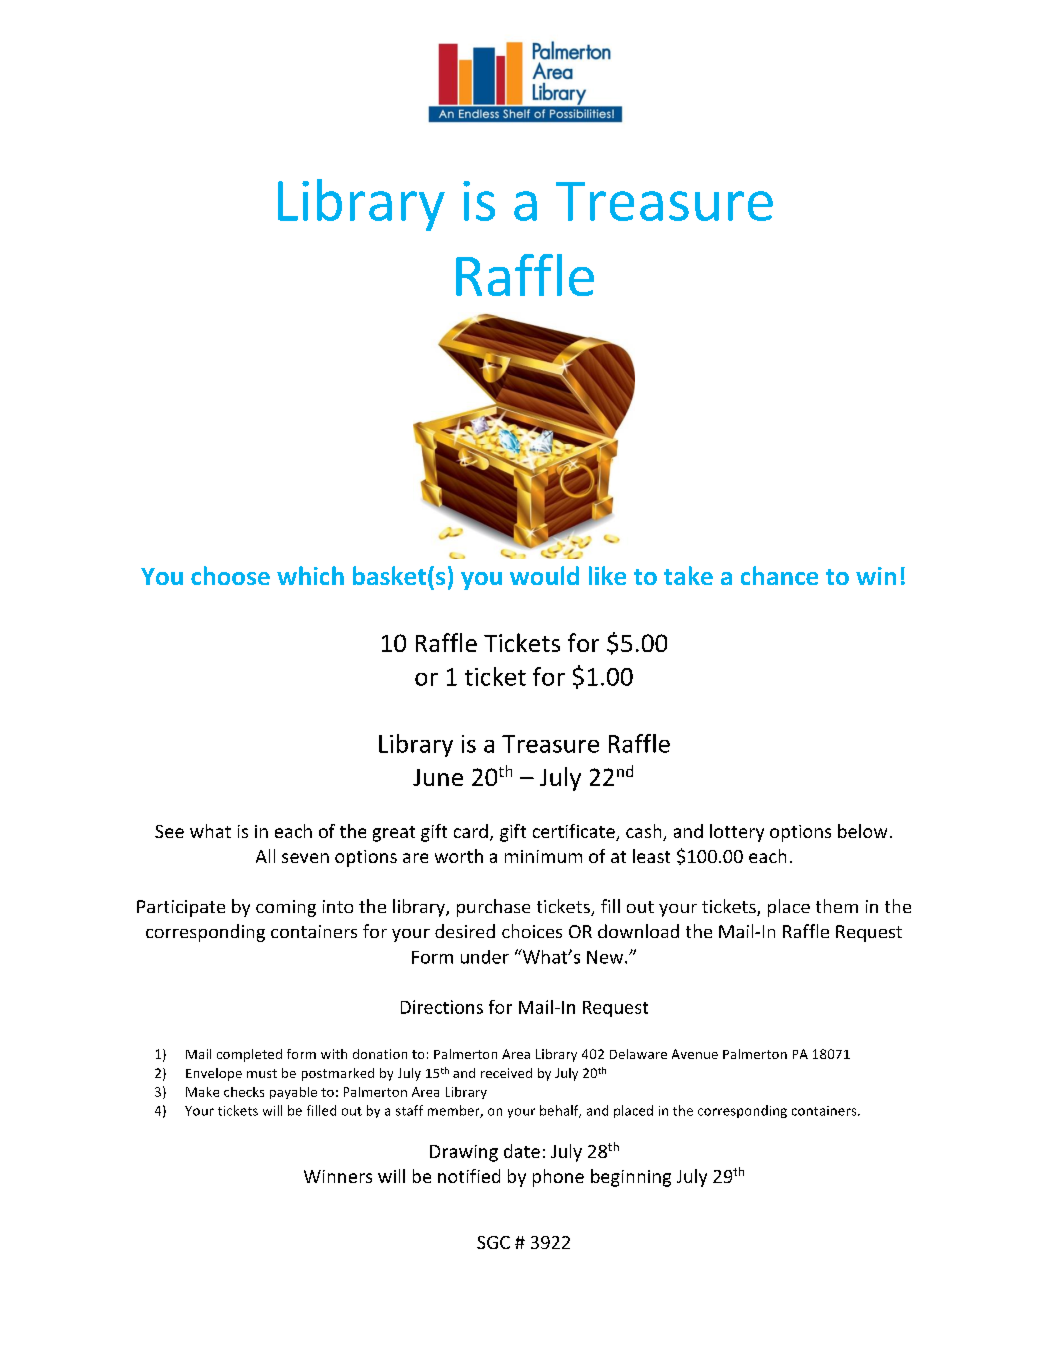  I want to click on beginning, so click(631, 1178).
